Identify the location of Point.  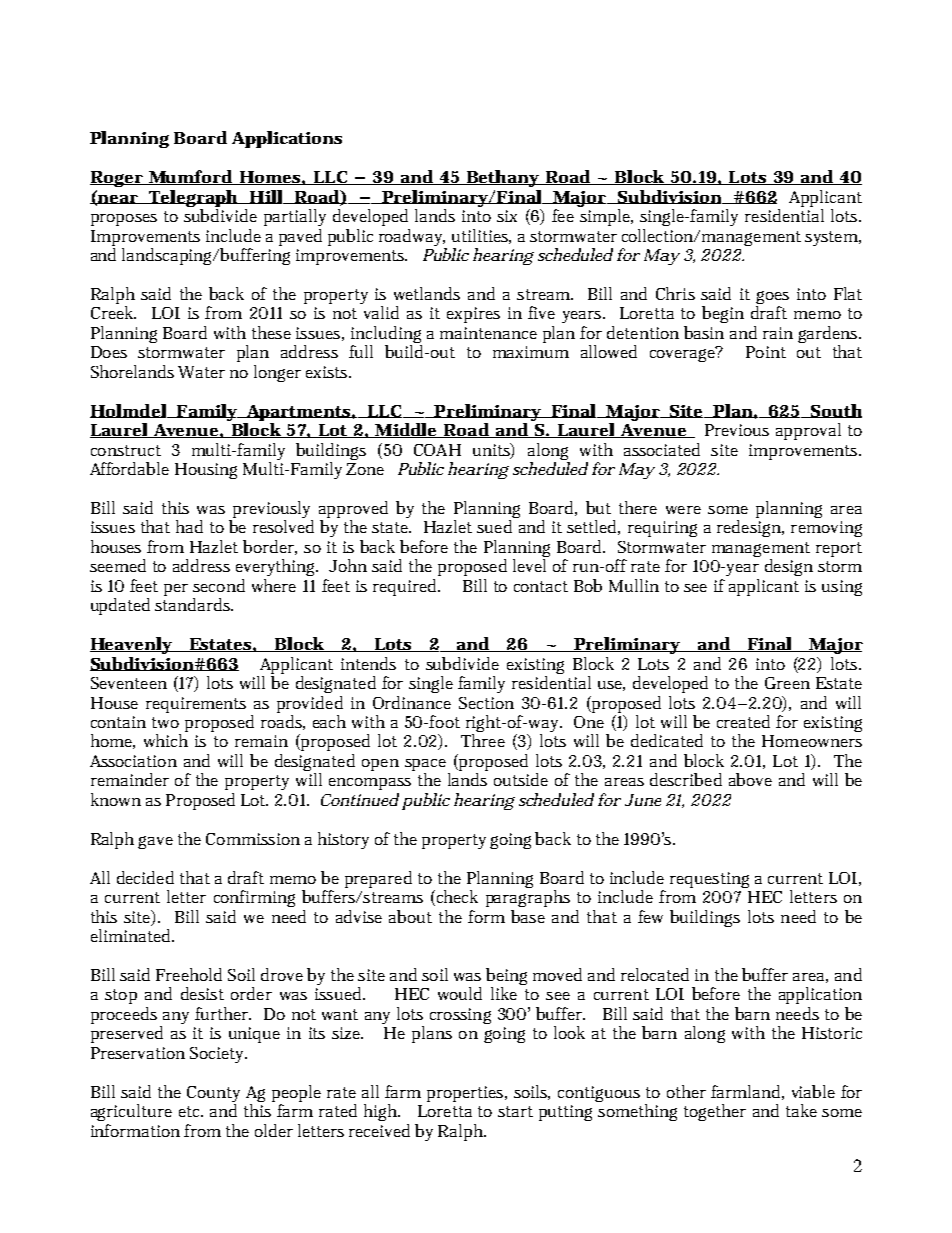
(766, 352).
